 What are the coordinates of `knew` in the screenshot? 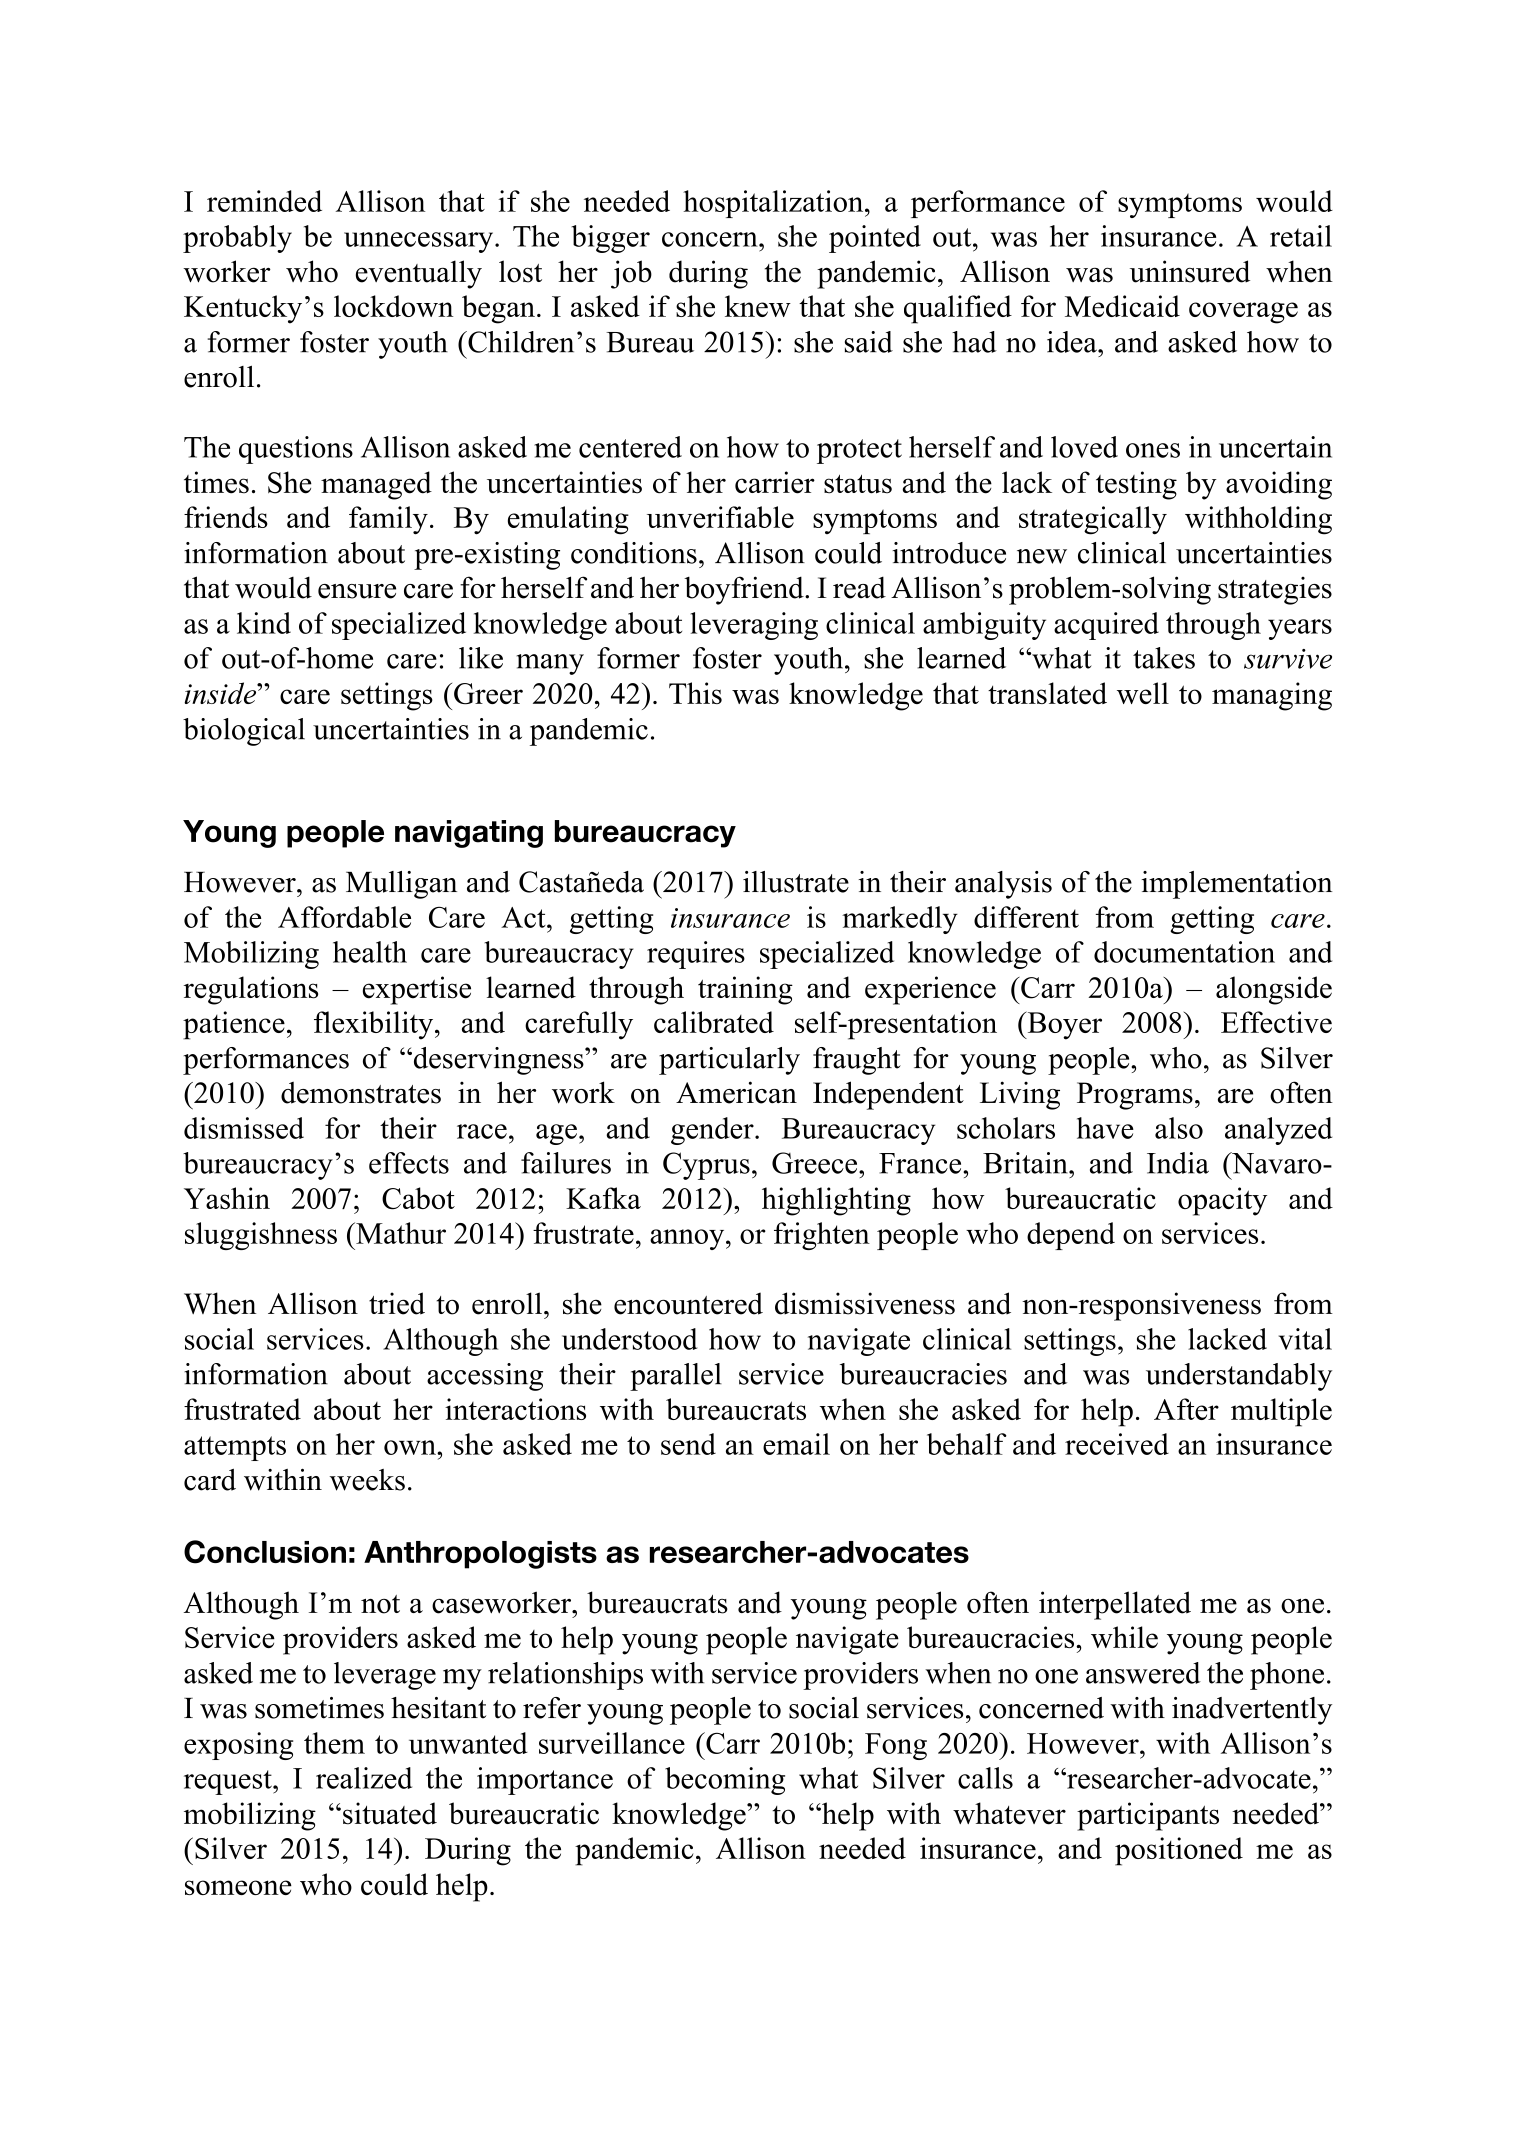 It's located at (758, 306).
